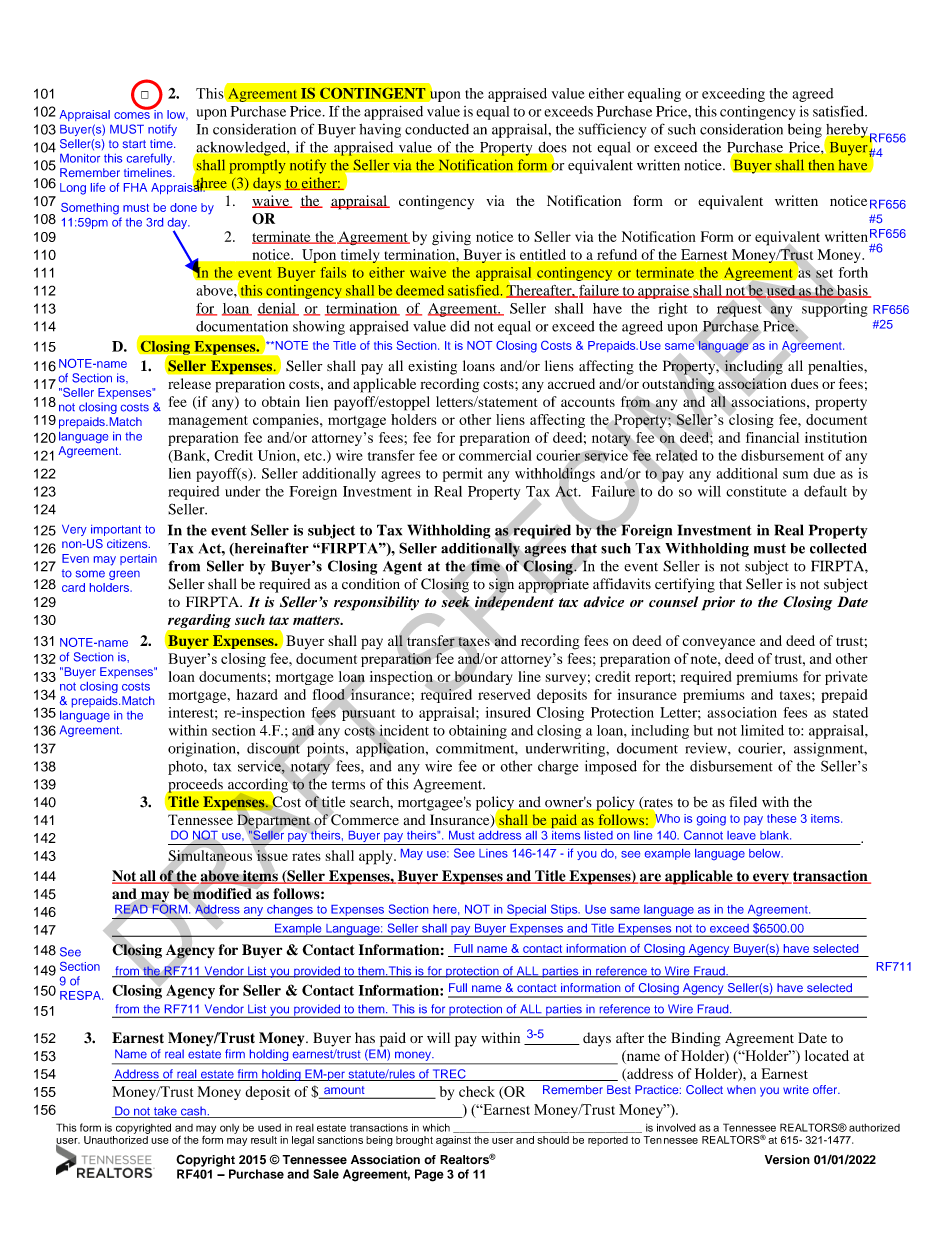 The width and height of the screenshot is (952, 1233). What do you see at coordinates (165, 1112) in the screenshot?
I see `take` at bounding box center [165, 1112].
